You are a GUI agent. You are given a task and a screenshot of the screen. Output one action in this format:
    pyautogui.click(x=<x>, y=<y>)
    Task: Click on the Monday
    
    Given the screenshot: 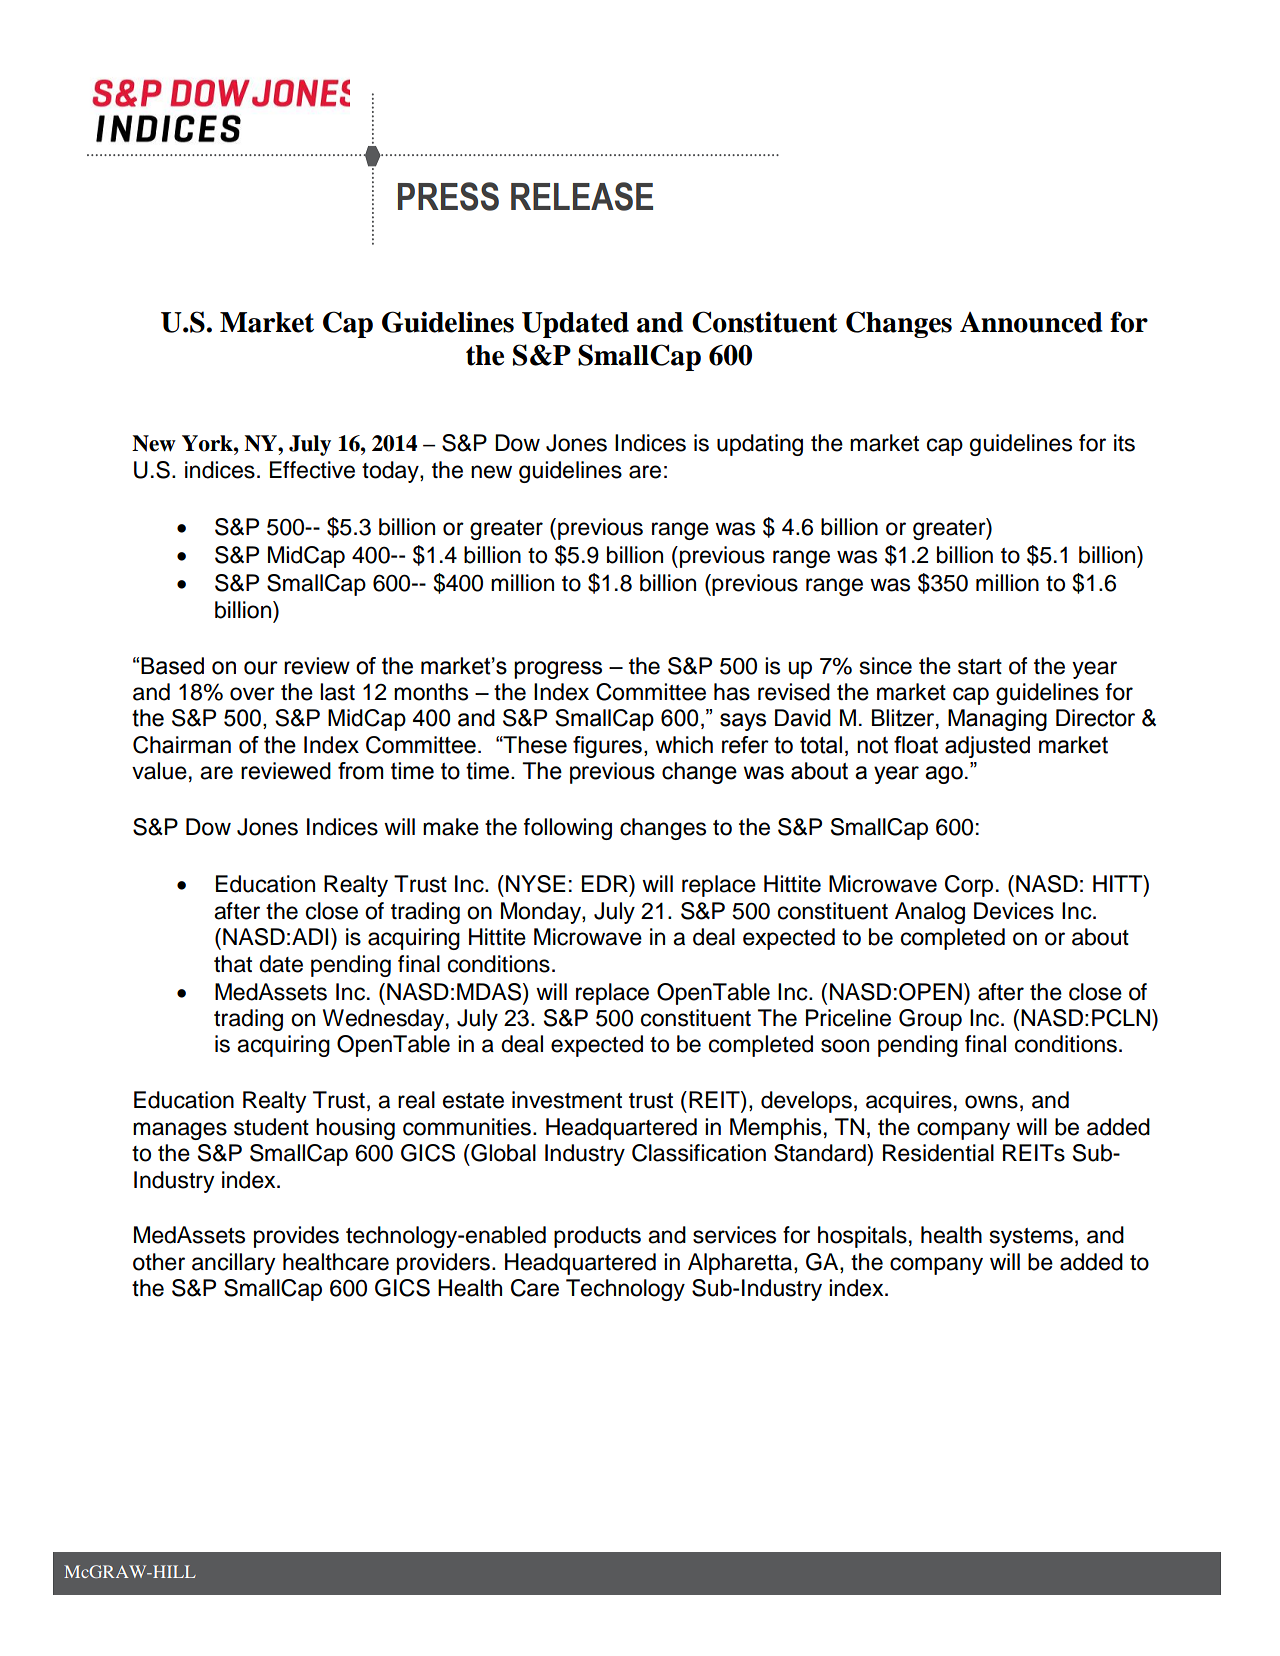 What is the action you would take?
    pyautogui.click(x=542, y=913)
